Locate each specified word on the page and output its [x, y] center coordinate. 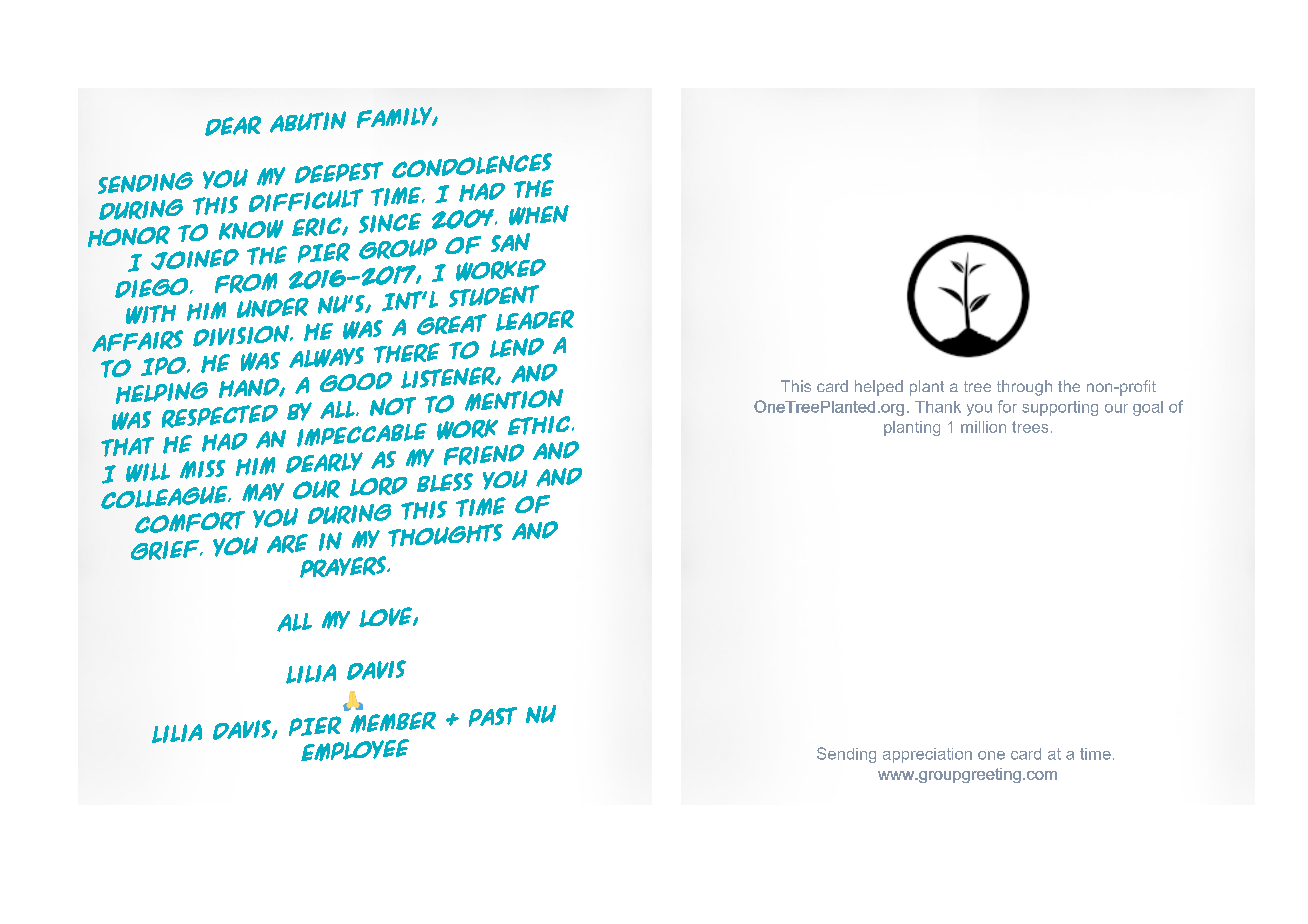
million [983, 427]
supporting [1060, 408]
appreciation [927, 755]
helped [879, 388]
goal [1148, 408]
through [1024, 388]
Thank [938, 407]
